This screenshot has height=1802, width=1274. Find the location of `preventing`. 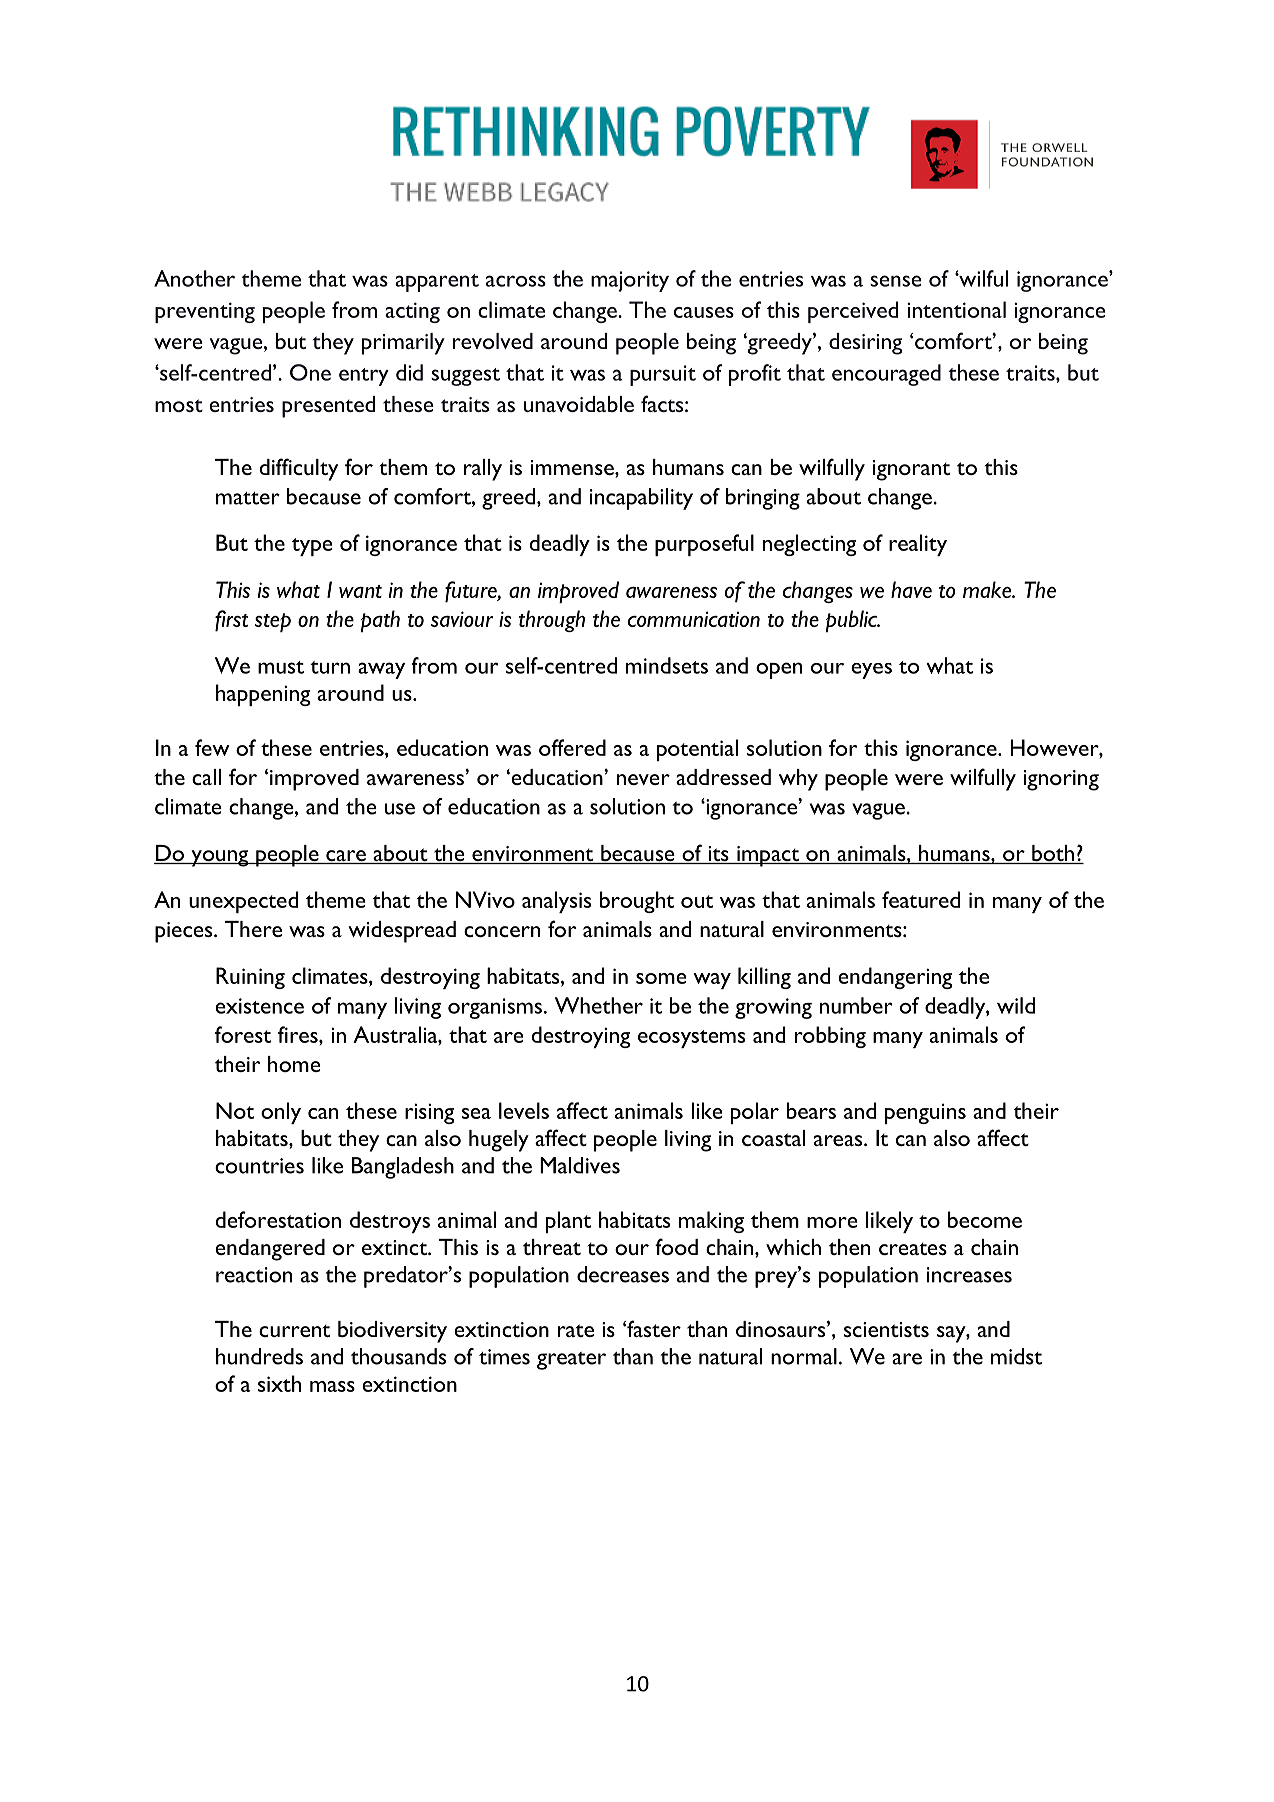

preventing is located at coordinates (205, 312).
